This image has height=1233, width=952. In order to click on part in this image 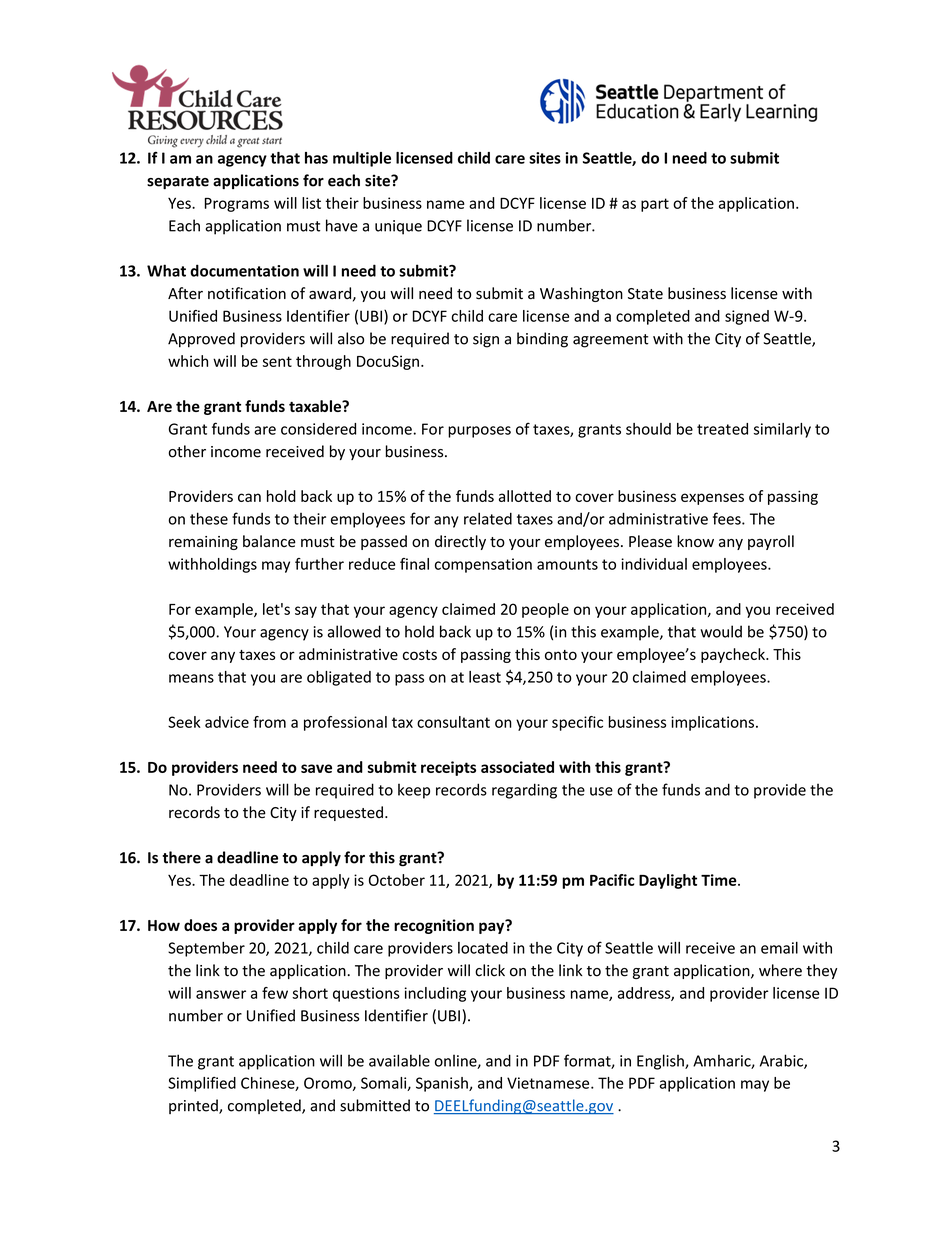, I will do `click(655, 205)`.
